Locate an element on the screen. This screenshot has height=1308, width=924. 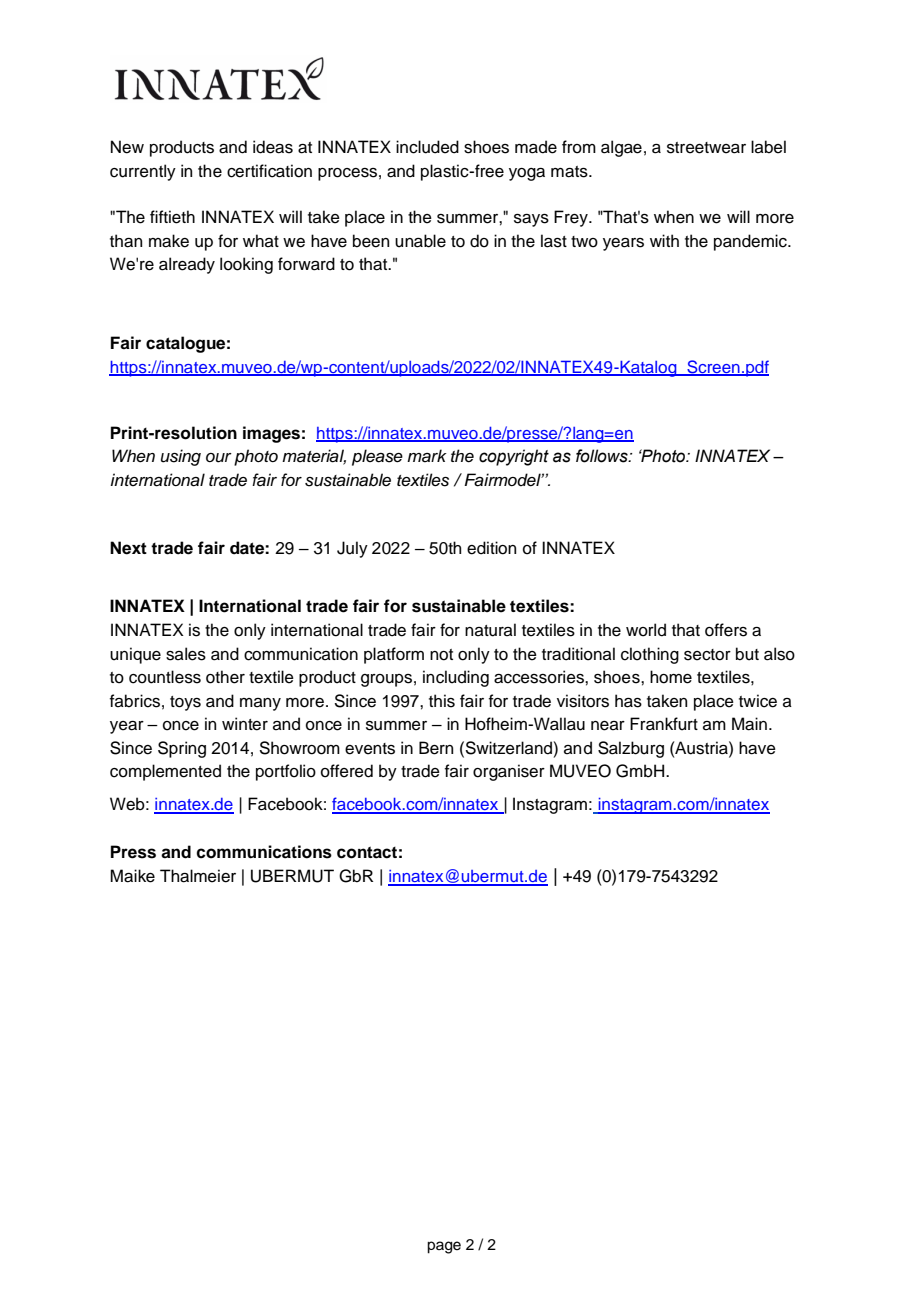
complemented is located at coordinates (165, 772).
